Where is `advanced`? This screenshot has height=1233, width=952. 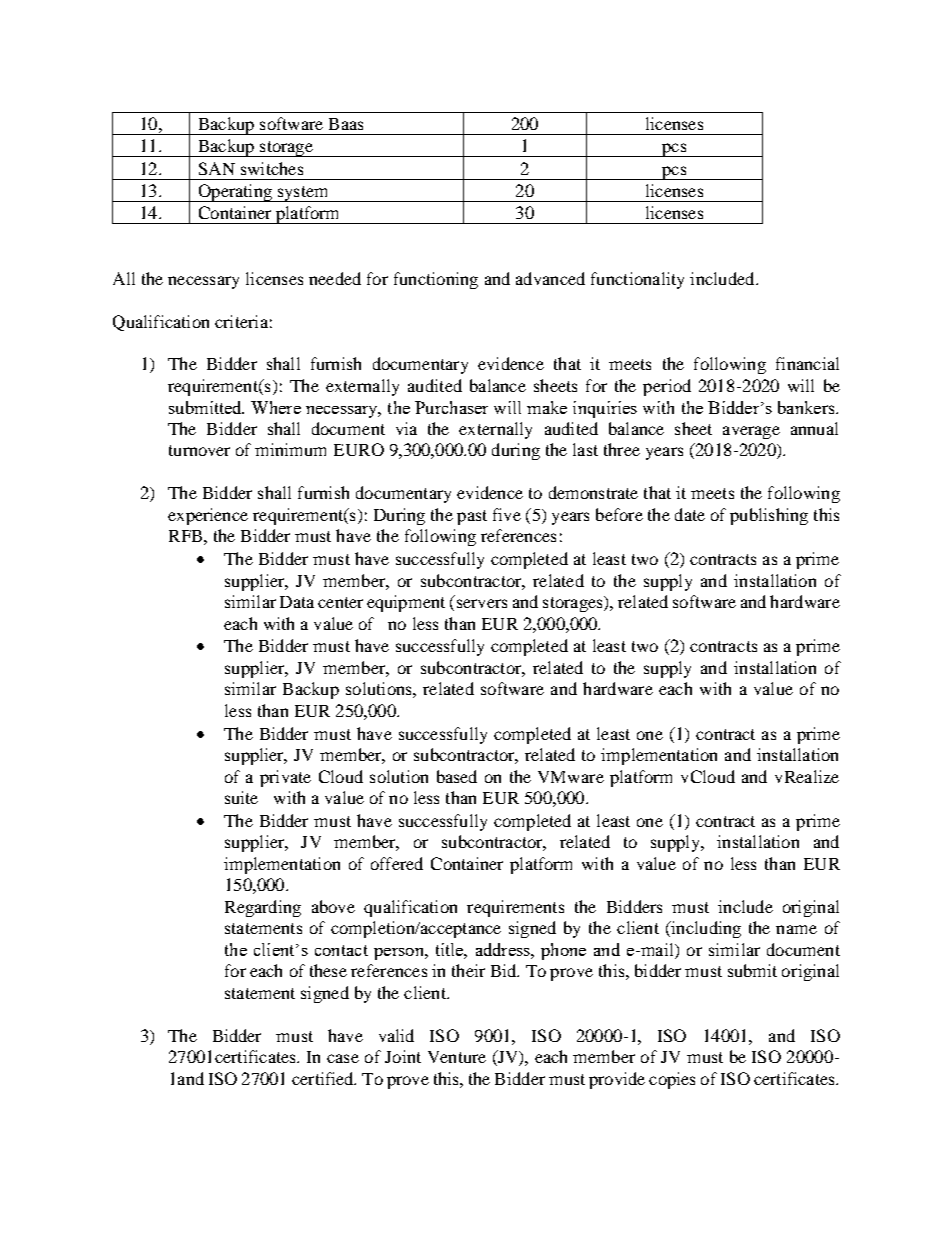
advanced is located at coordinates (550, 278).
